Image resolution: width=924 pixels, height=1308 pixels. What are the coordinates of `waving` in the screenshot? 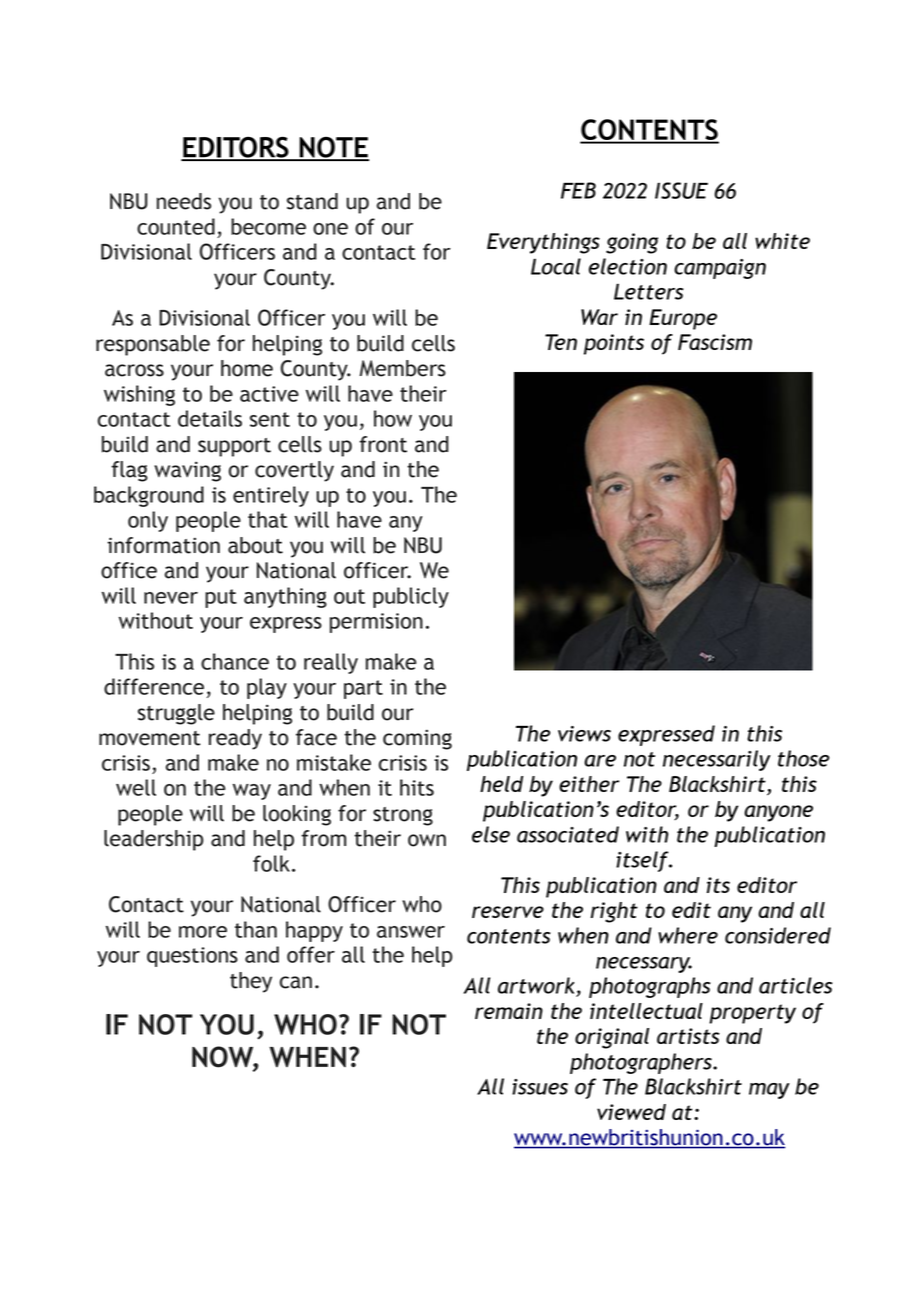 It's located at (187, 471).
